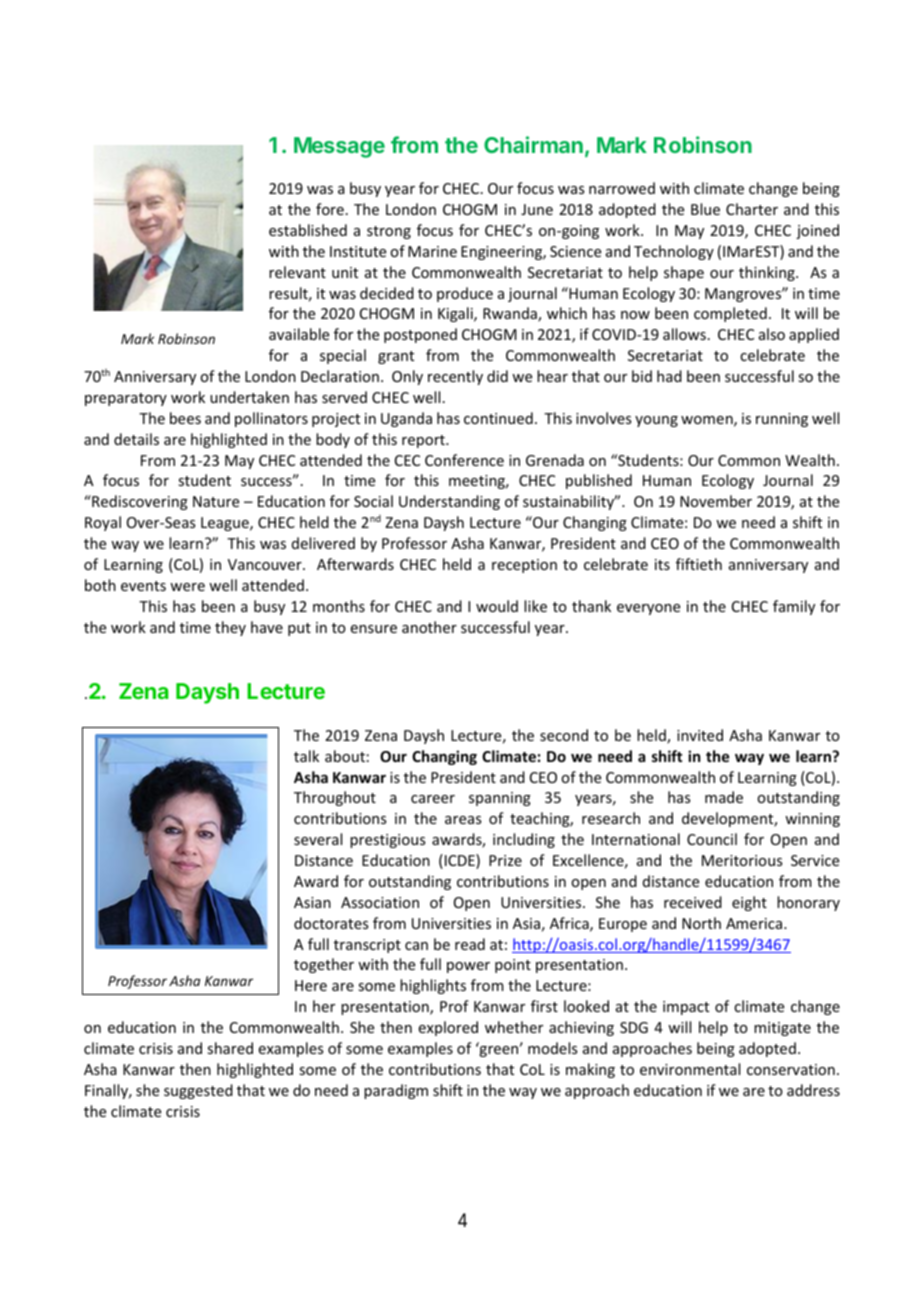 This document has height=1308, width=924. I want to click on another, so click(429, 627).
